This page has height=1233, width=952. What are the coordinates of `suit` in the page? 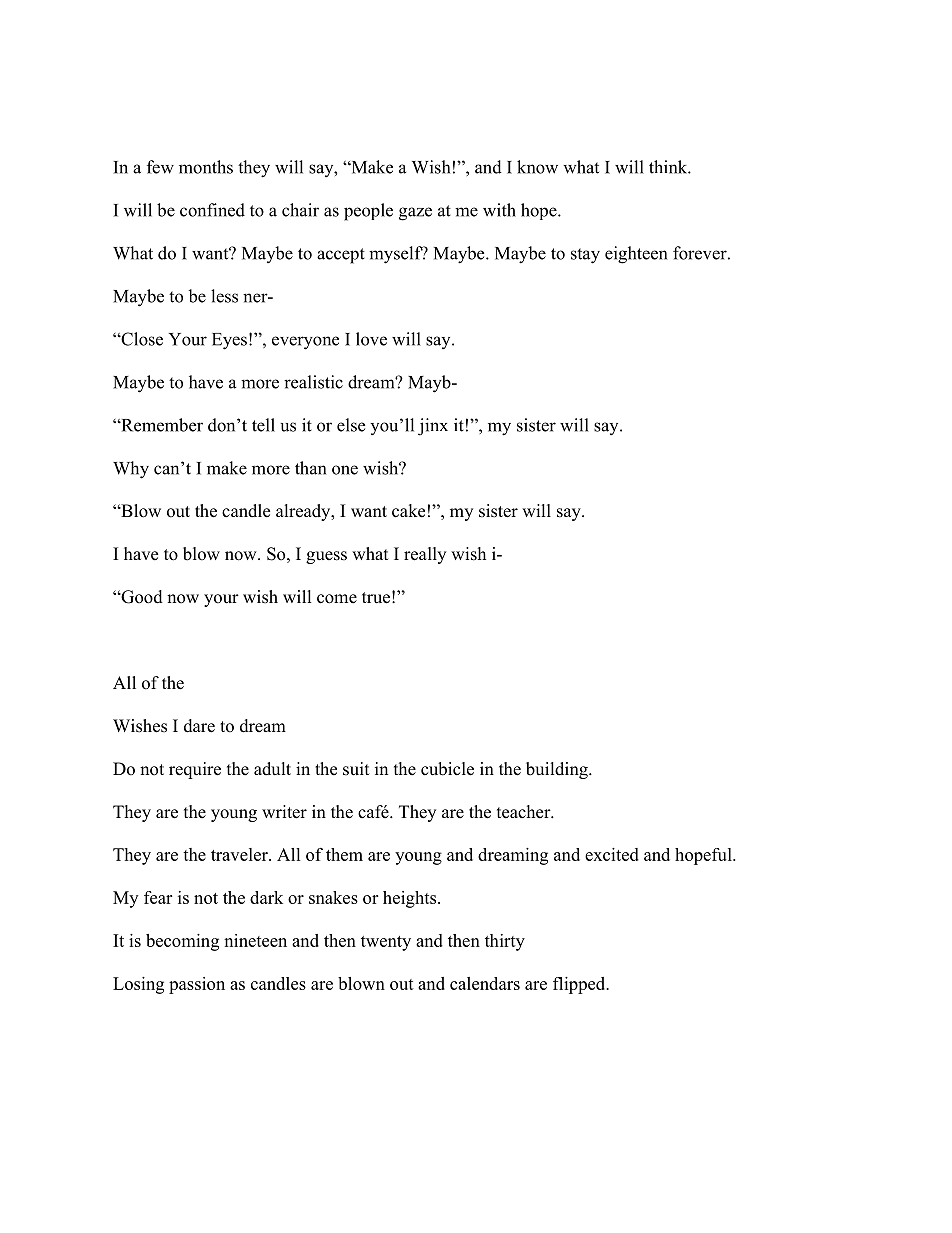 It's located at (356, 769).
